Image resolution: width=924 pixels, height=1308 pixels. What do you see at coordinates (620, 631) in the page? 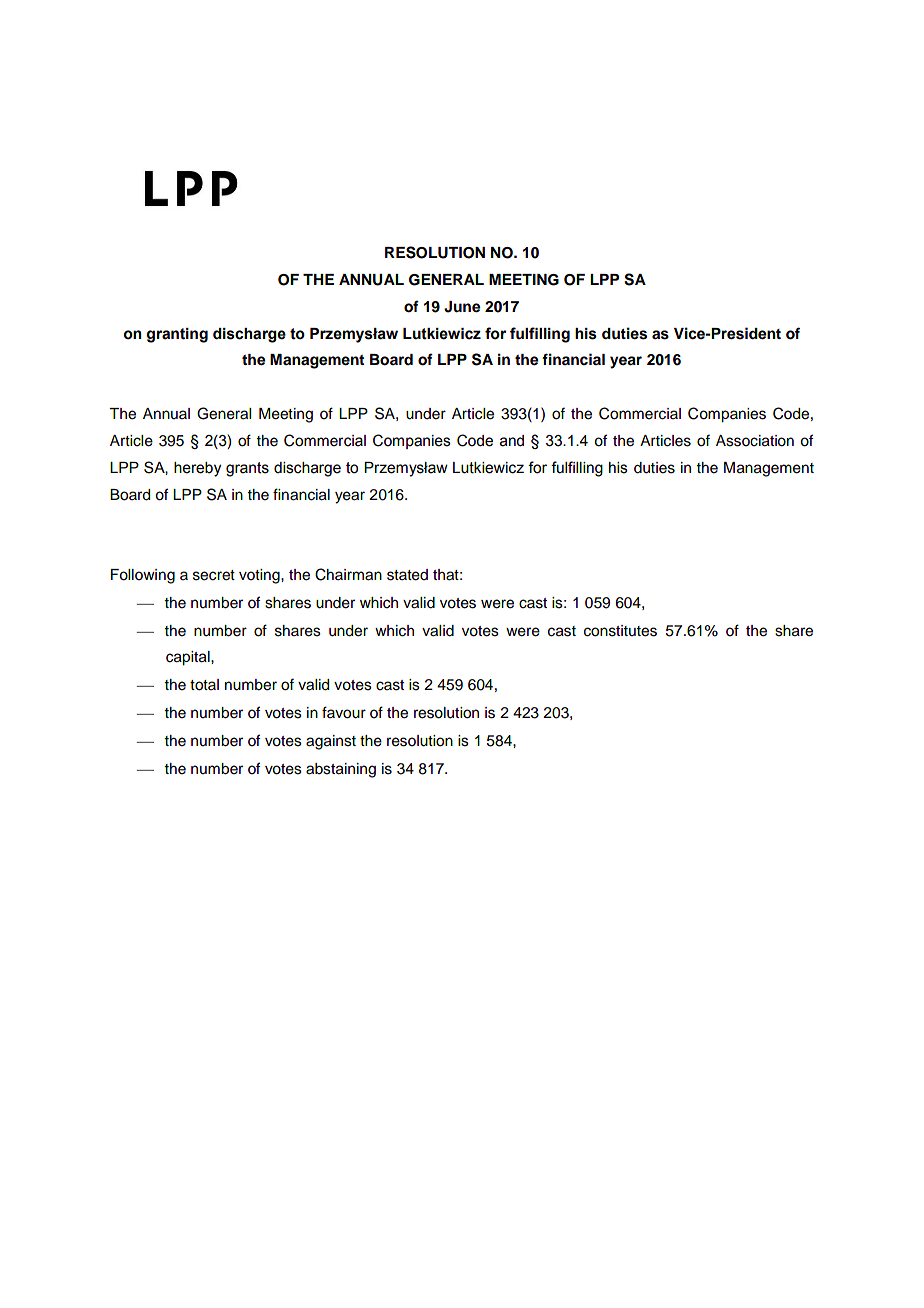
I see `constitutes` at bounding box center [620, 631].
